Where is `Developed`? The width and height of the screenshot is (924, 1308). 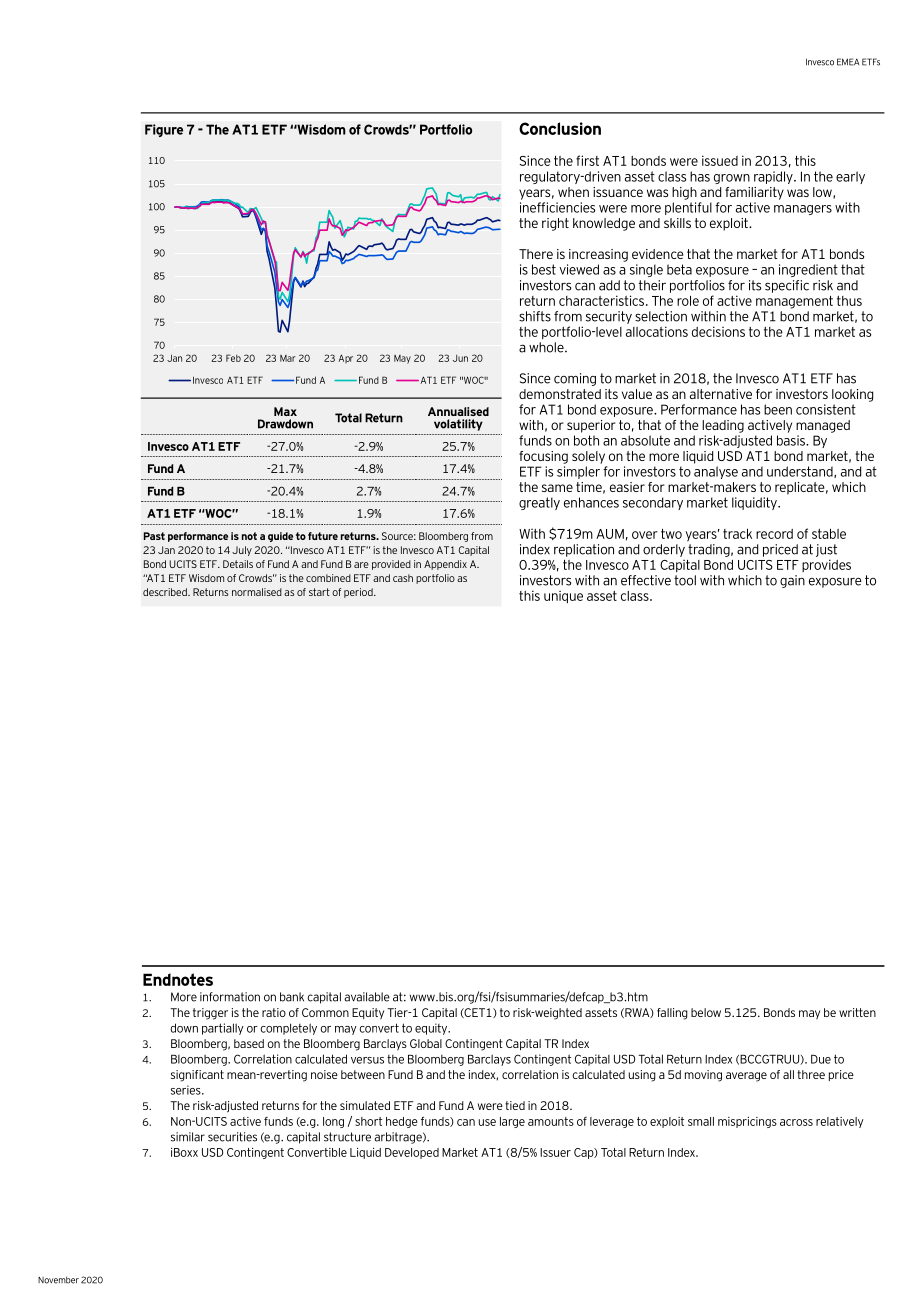 Developed is located at coordinates (412, 1153).
